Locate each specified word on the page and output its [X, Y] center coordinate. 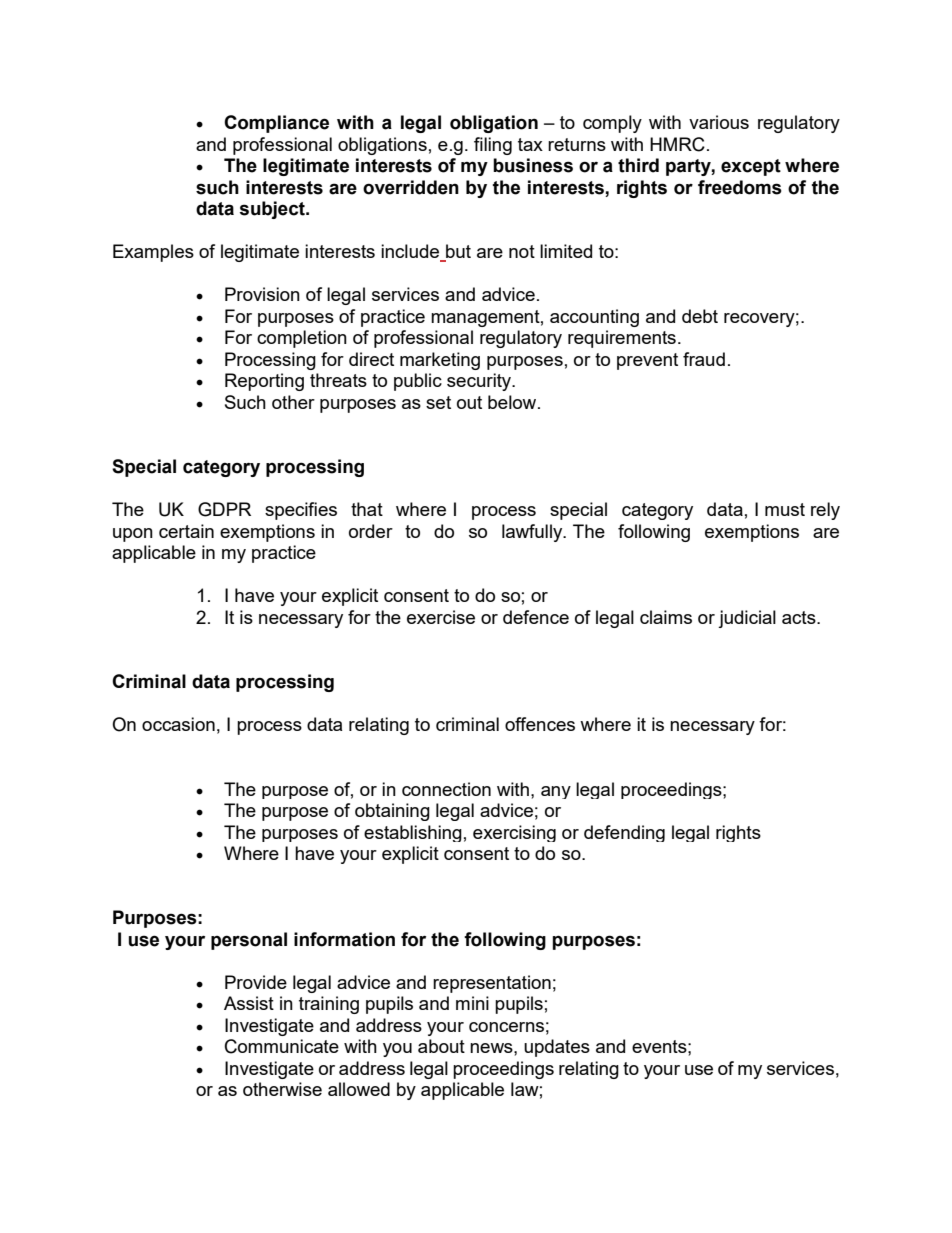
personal [249, 941]
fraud [704, 359]
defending [624, 833]
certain [186, 531]
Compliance [276, 124]
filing [493, 146]
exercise [441, 617]
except [751, 167]
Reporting [264, 382]
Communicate [282, 1046]
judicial [747, 619]
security [480, 382]
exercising [514, 833]
